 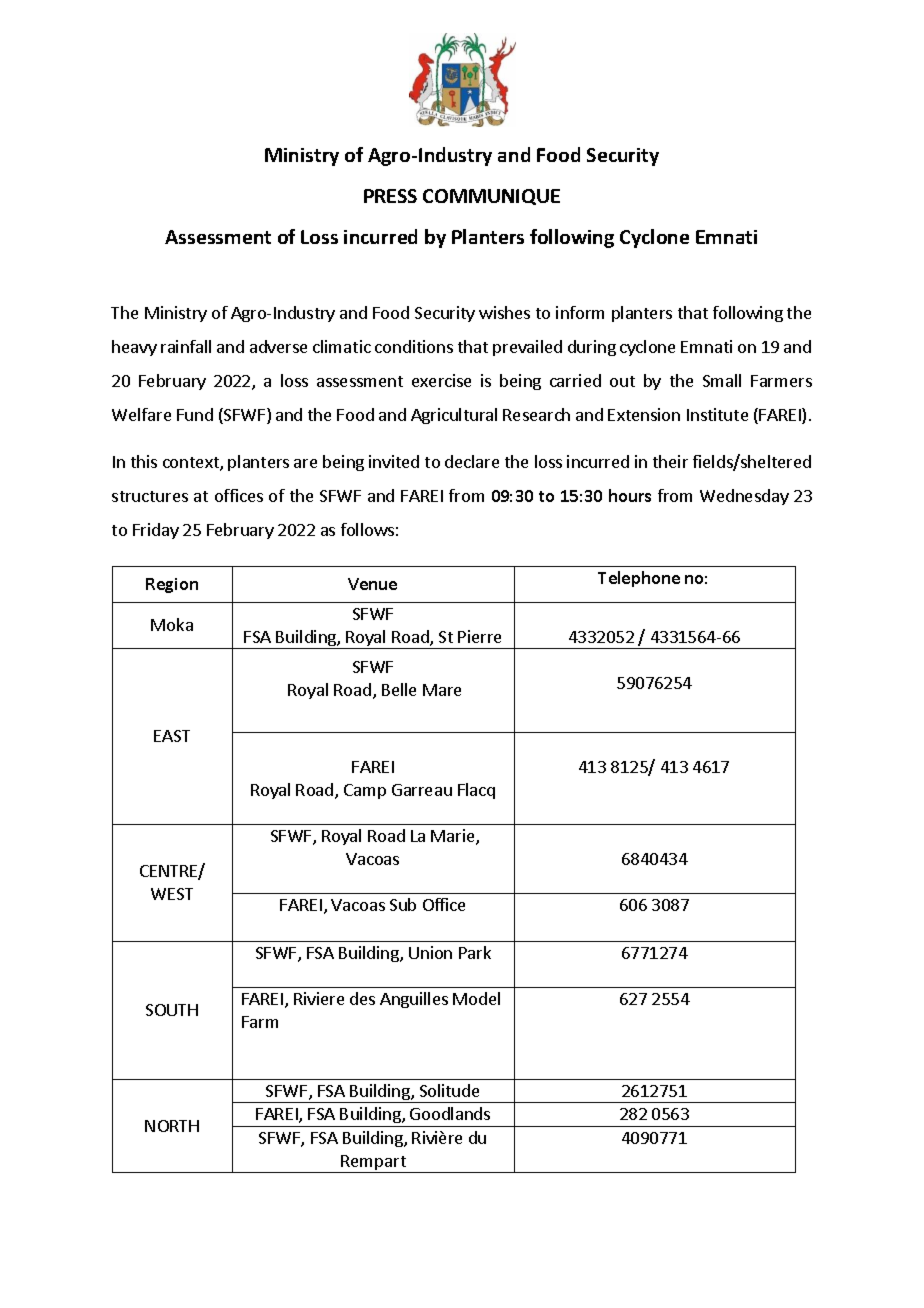 What do you see at coordinates (172, 894) in the image?
I see `WEST` at bounding box center [172, 894].
